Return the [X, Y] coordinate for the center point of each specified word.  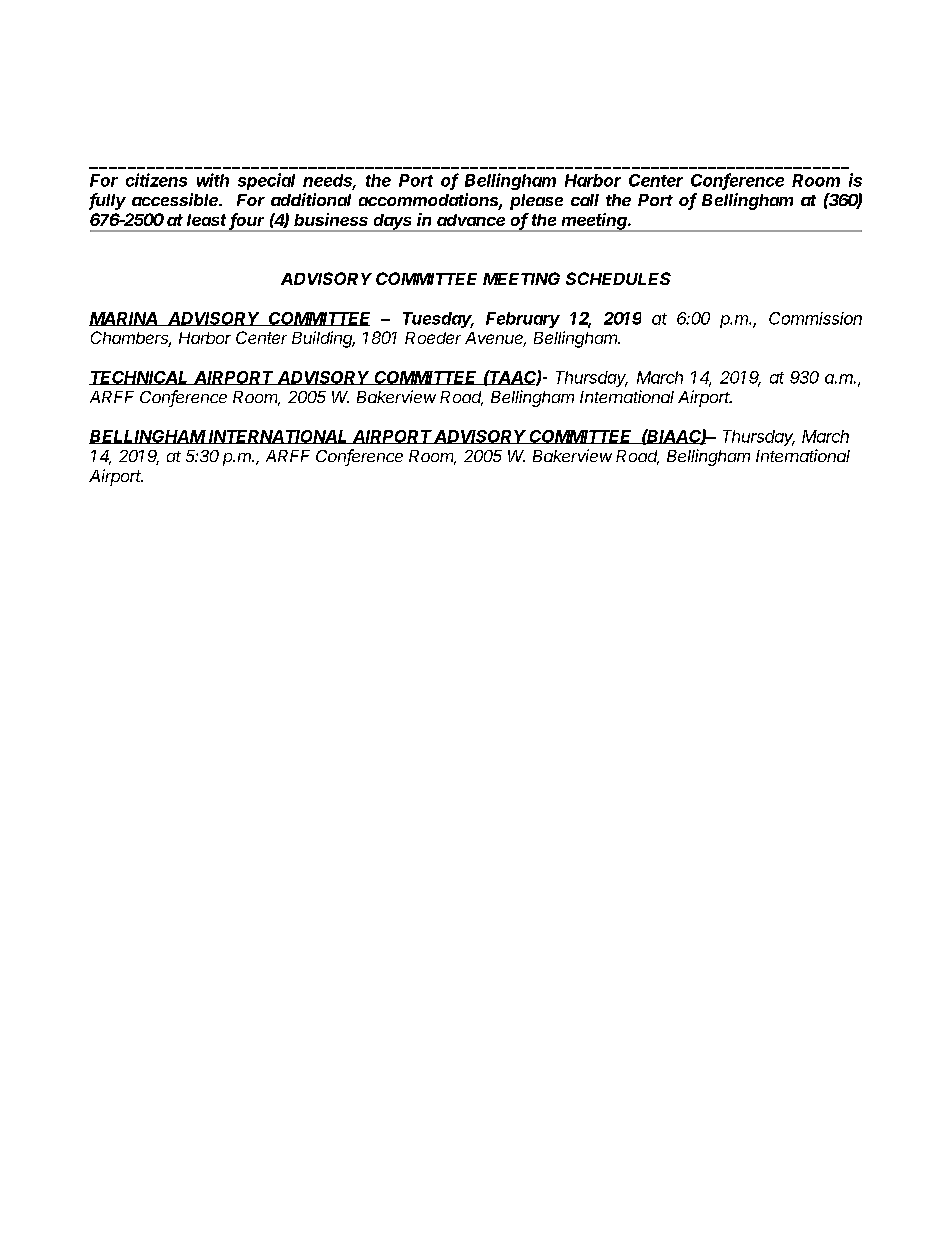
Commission [815, 318]
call [585, 200]
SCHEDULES [618, 278]
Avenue [495, 339]
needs [329, 181]
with [213, 180]
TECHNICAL [140, 378]
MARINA [124, 319]
